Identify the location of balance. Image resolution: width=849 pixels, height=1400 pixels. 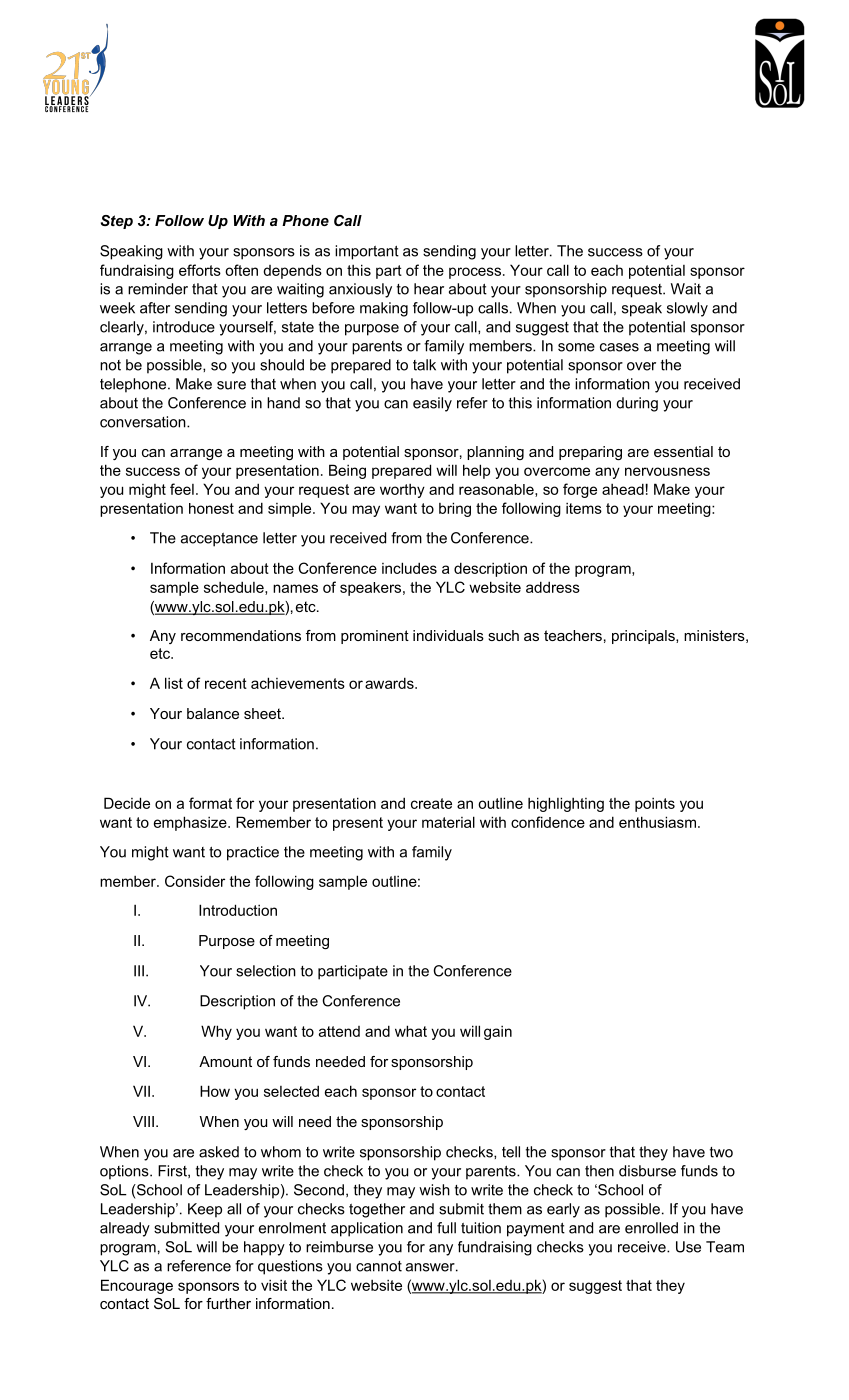
(213, 713).
